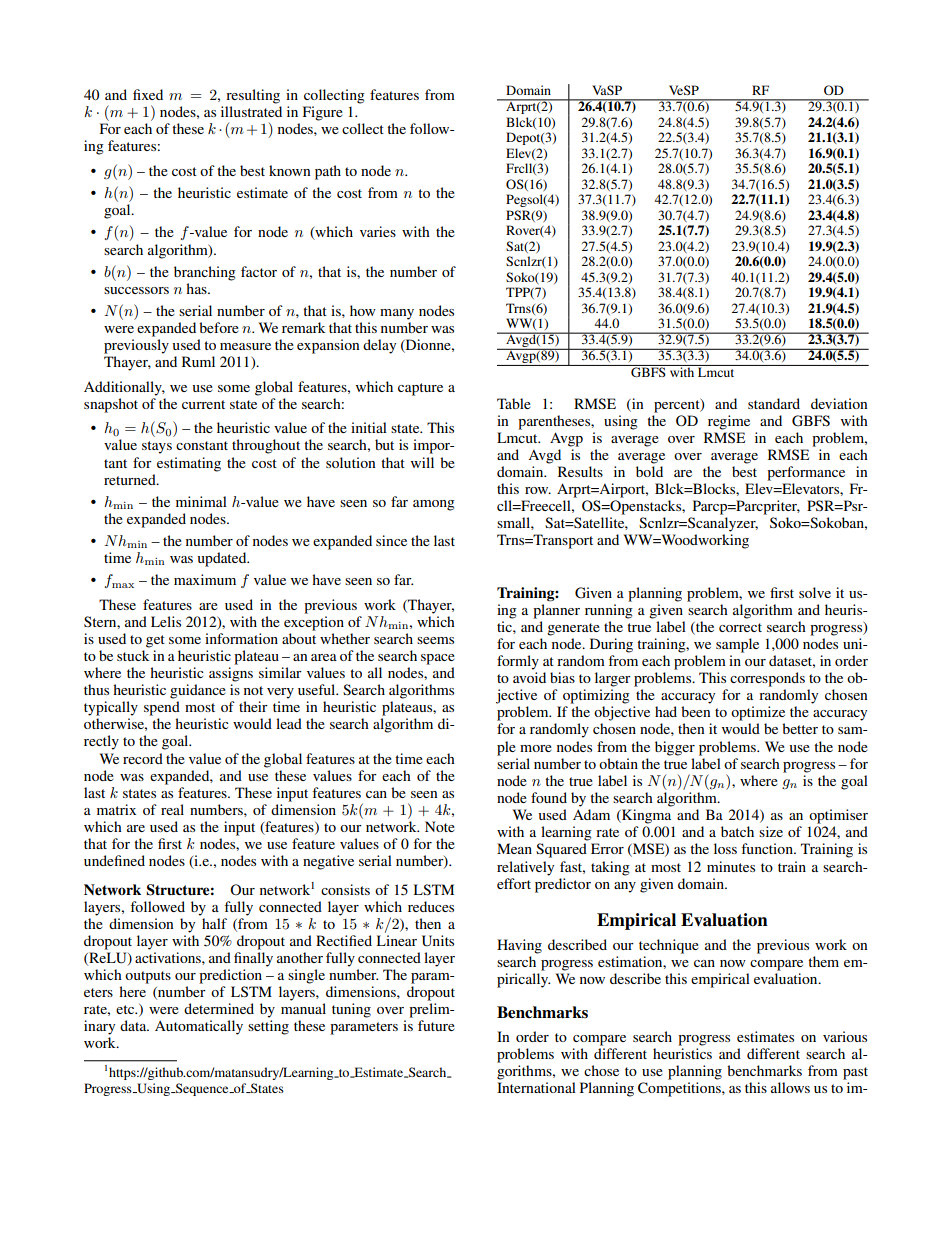 The height and width of the document is (1233, 952). Describe the element at coordinates (436, 1025) in the document. I see `future` at that location.
